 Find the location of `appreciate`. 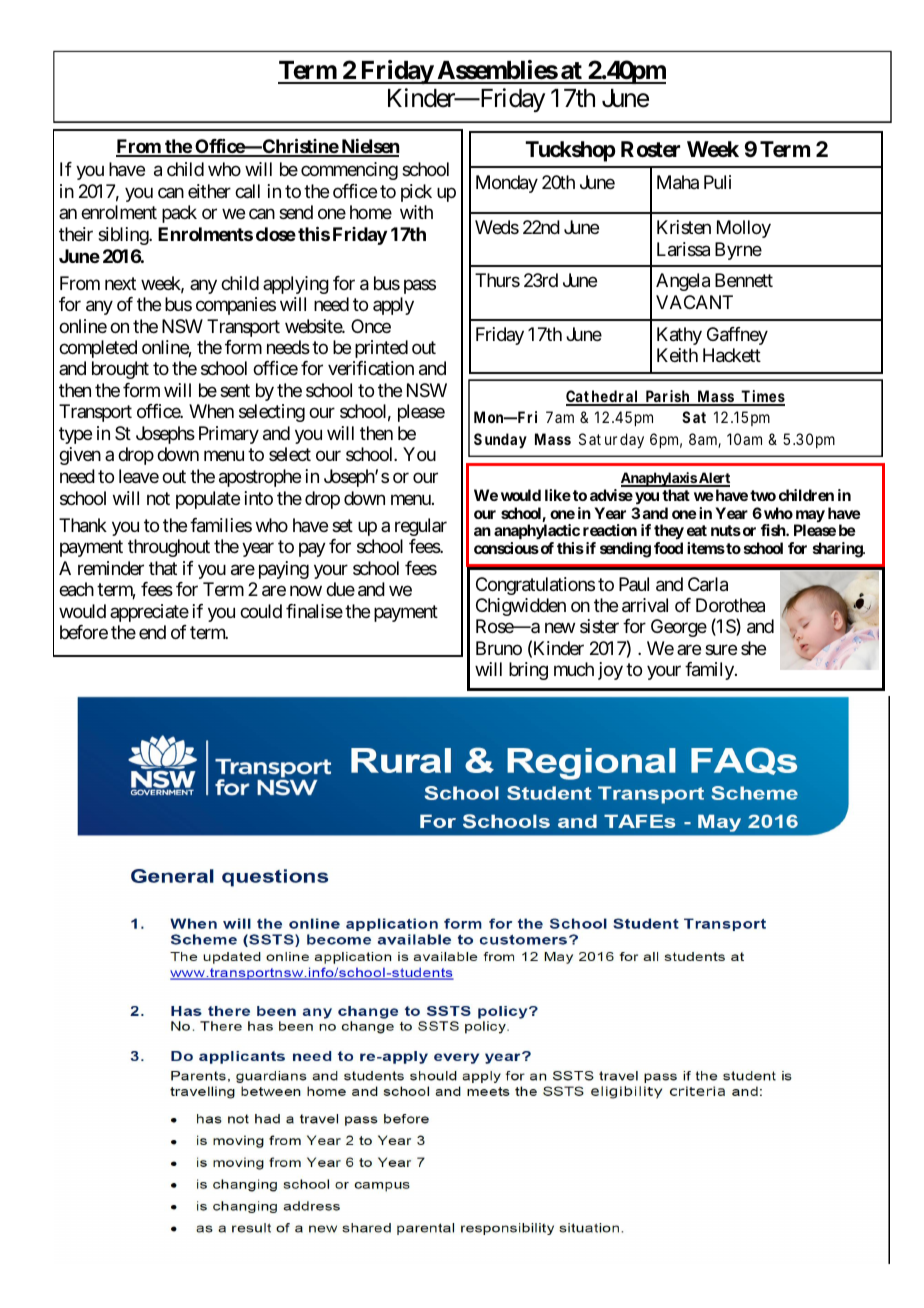

appreciate is located at coordinates (149, 613).
